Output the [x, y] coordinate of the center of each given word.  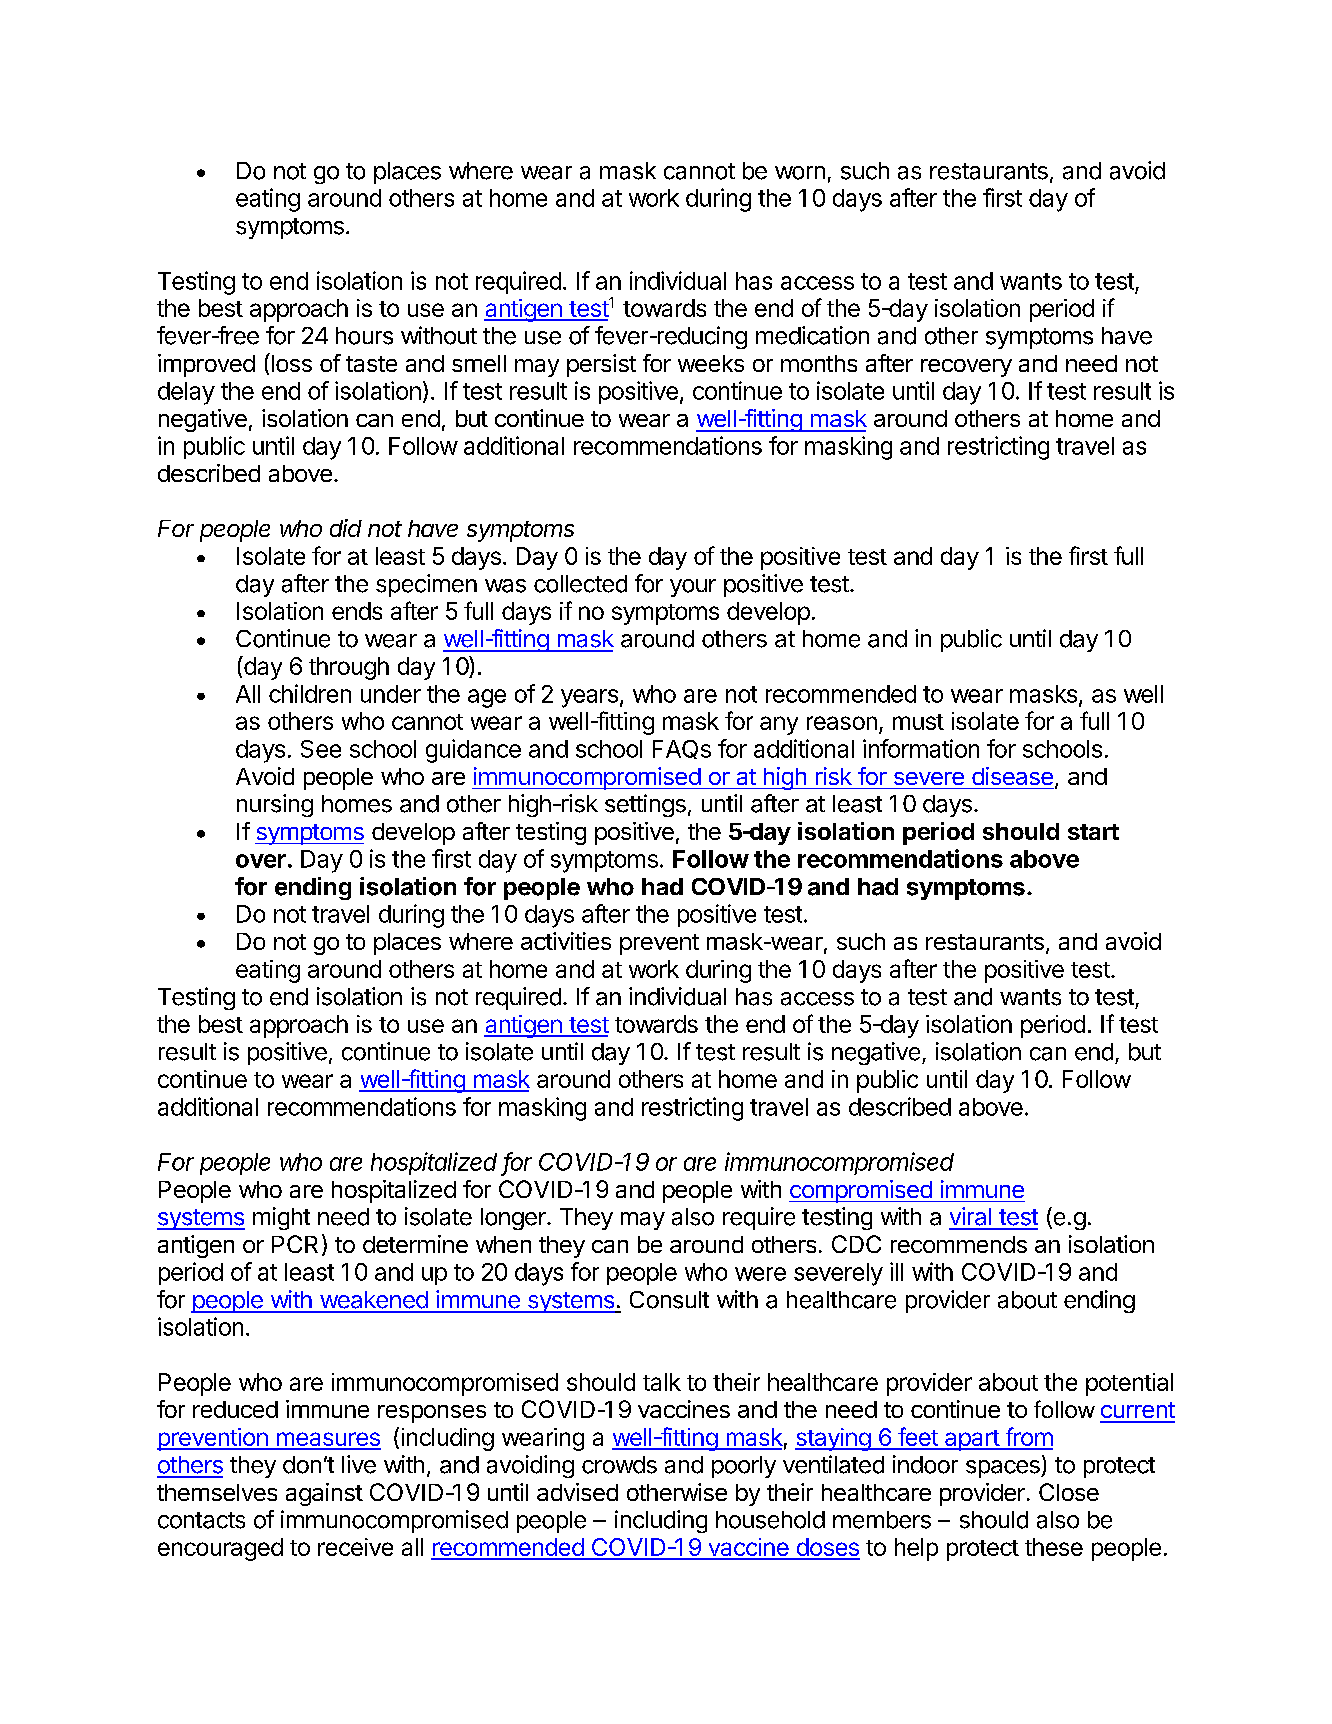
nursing [275, 805]
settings [645, 805]
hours [364, 336]
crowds [619, 1465]
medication [812, 335]
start [1093, 832]
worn [800, 173]
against [324, 1494]
